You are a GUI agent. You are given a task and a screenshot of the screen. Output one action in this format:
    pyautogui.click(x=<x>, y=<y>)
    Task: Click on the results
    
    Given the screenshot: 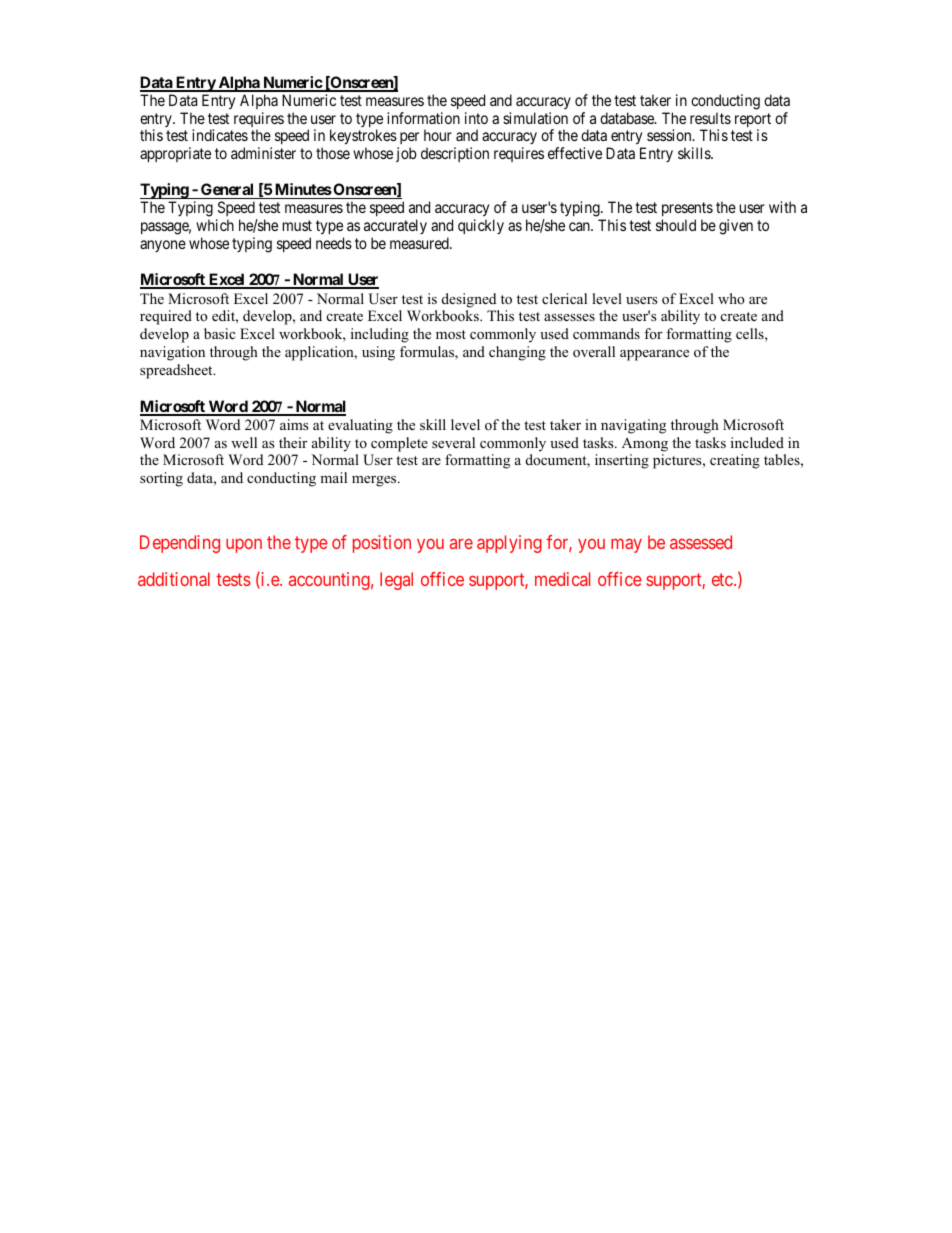 What is the action you would take?
    pyautogui.click(x=710, y=118)
